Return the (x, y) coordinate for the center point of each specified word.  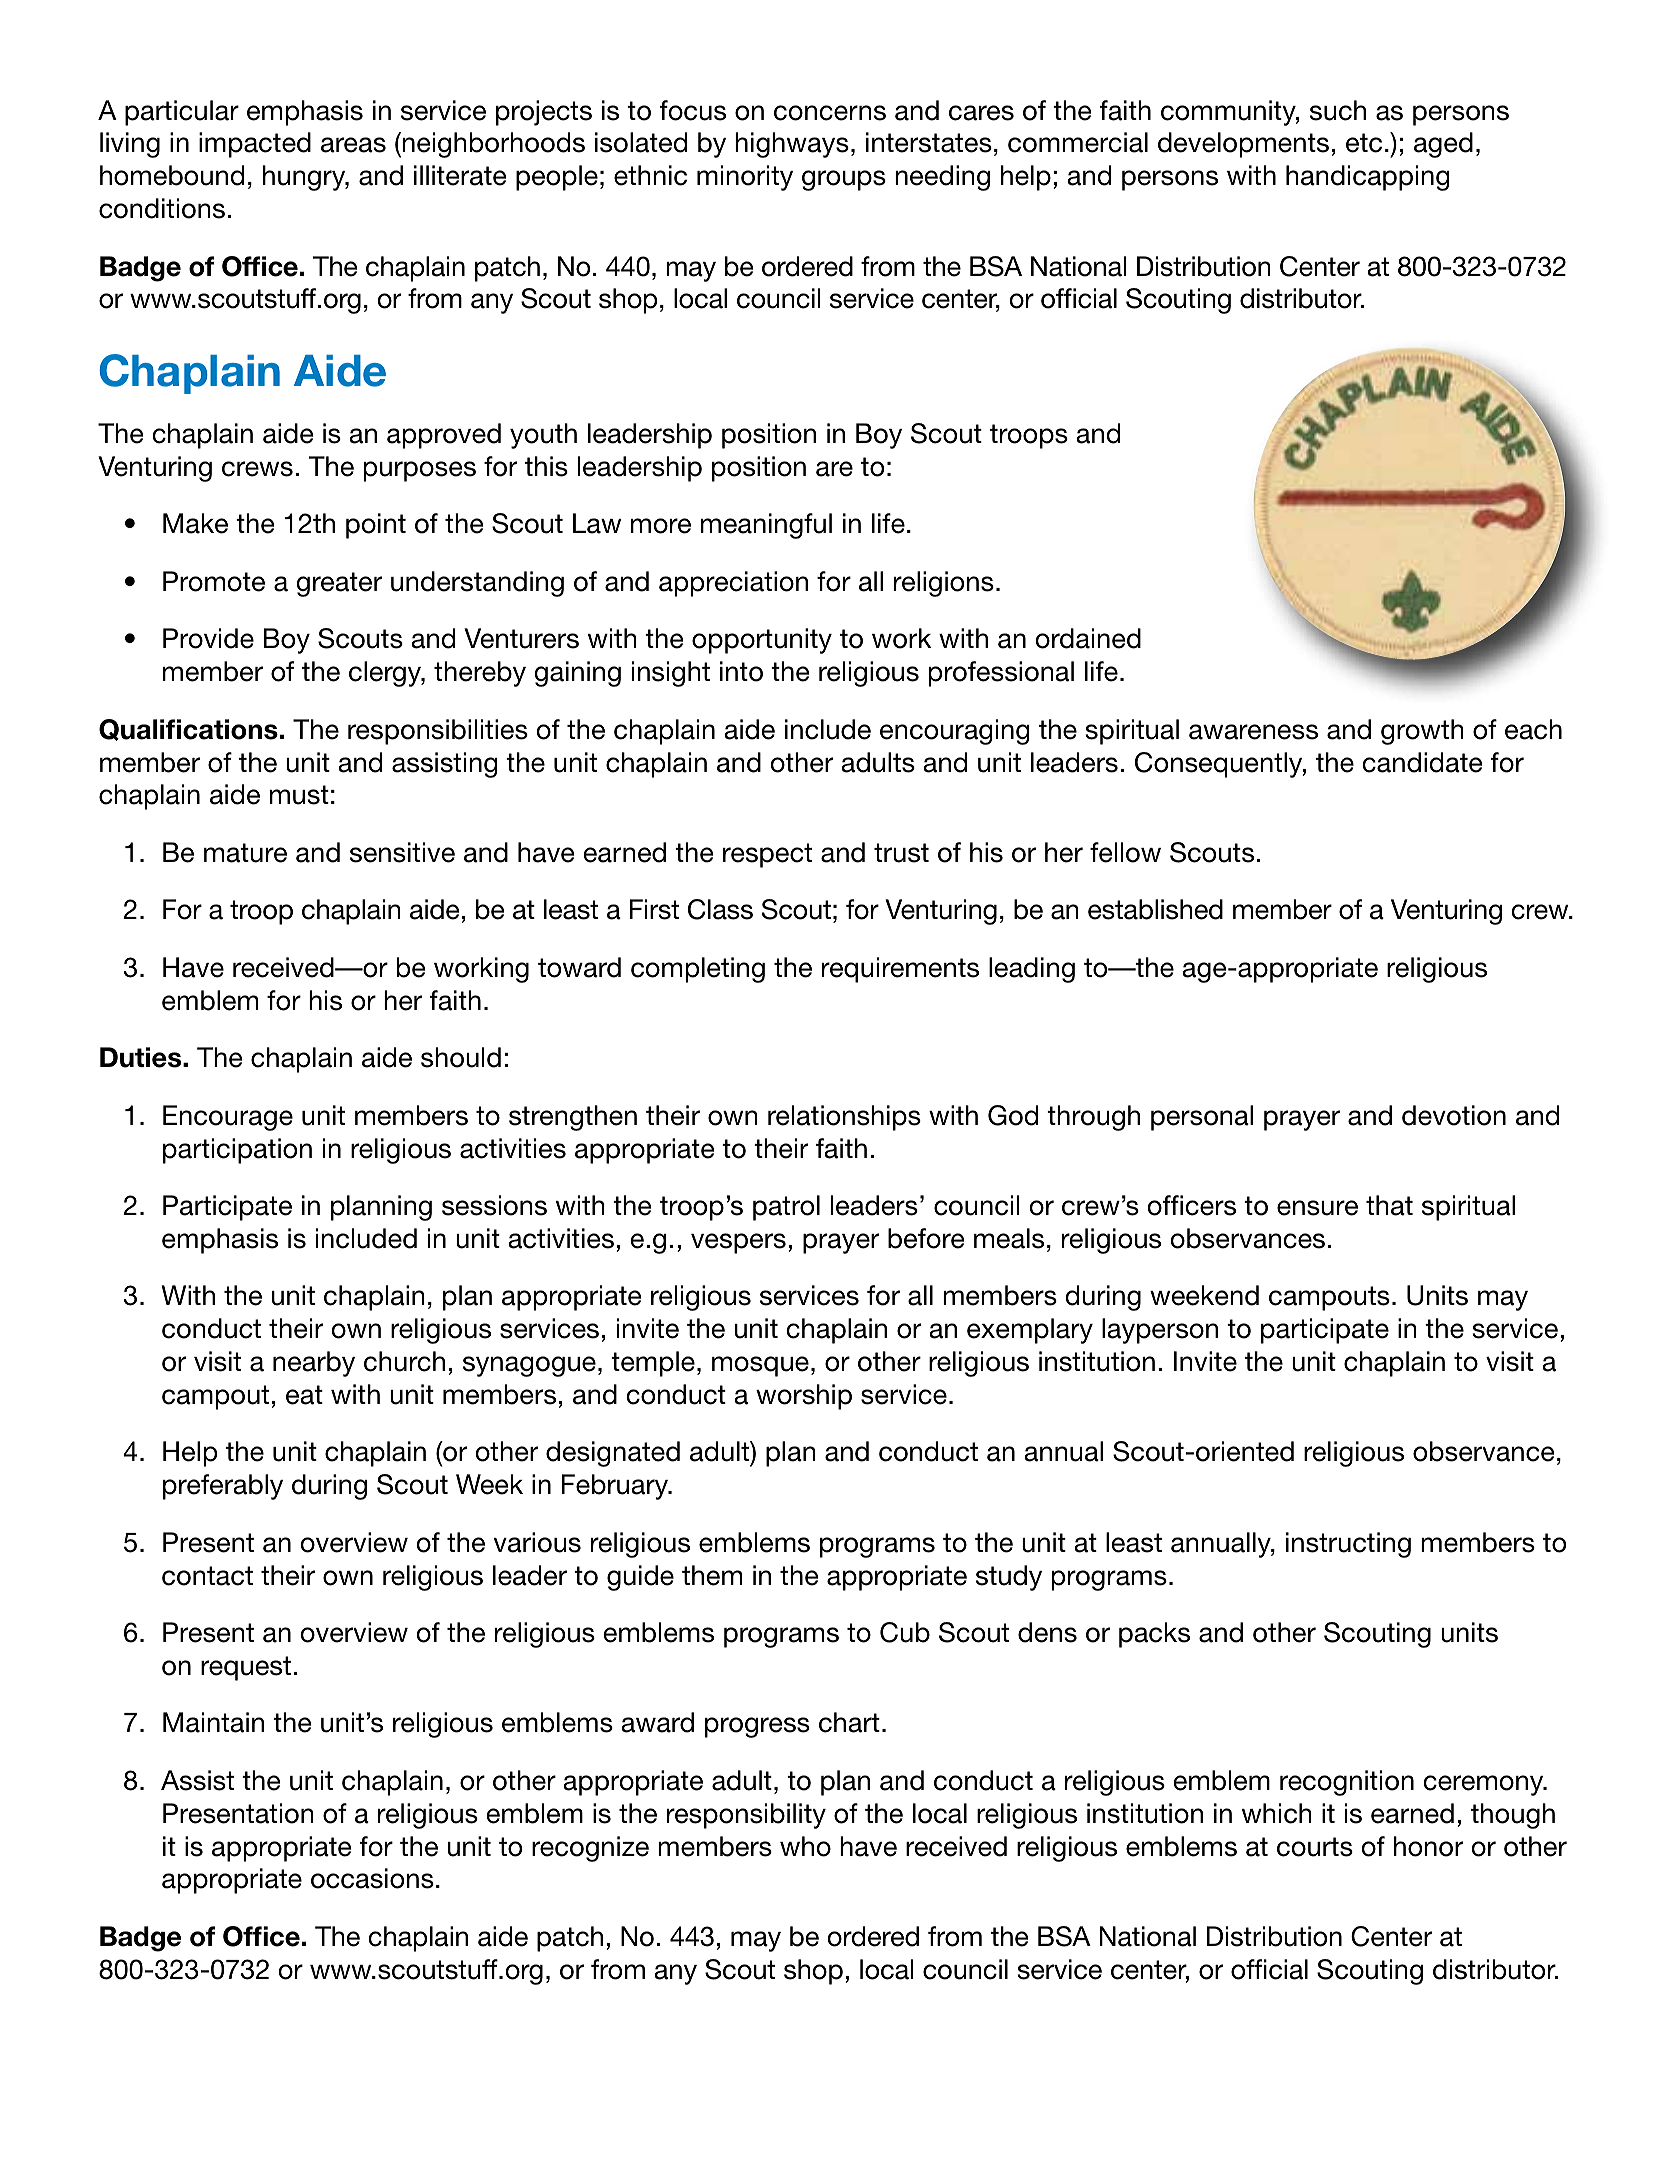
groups (844, 180)
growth (1422, 732)
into (741, 671)
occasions (372, 1878)
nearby (314, 1364)
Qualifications (188, 730)
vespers (738, 1243)
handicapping (1368, 178)
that (1389, 1205)
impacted (255, 145)
